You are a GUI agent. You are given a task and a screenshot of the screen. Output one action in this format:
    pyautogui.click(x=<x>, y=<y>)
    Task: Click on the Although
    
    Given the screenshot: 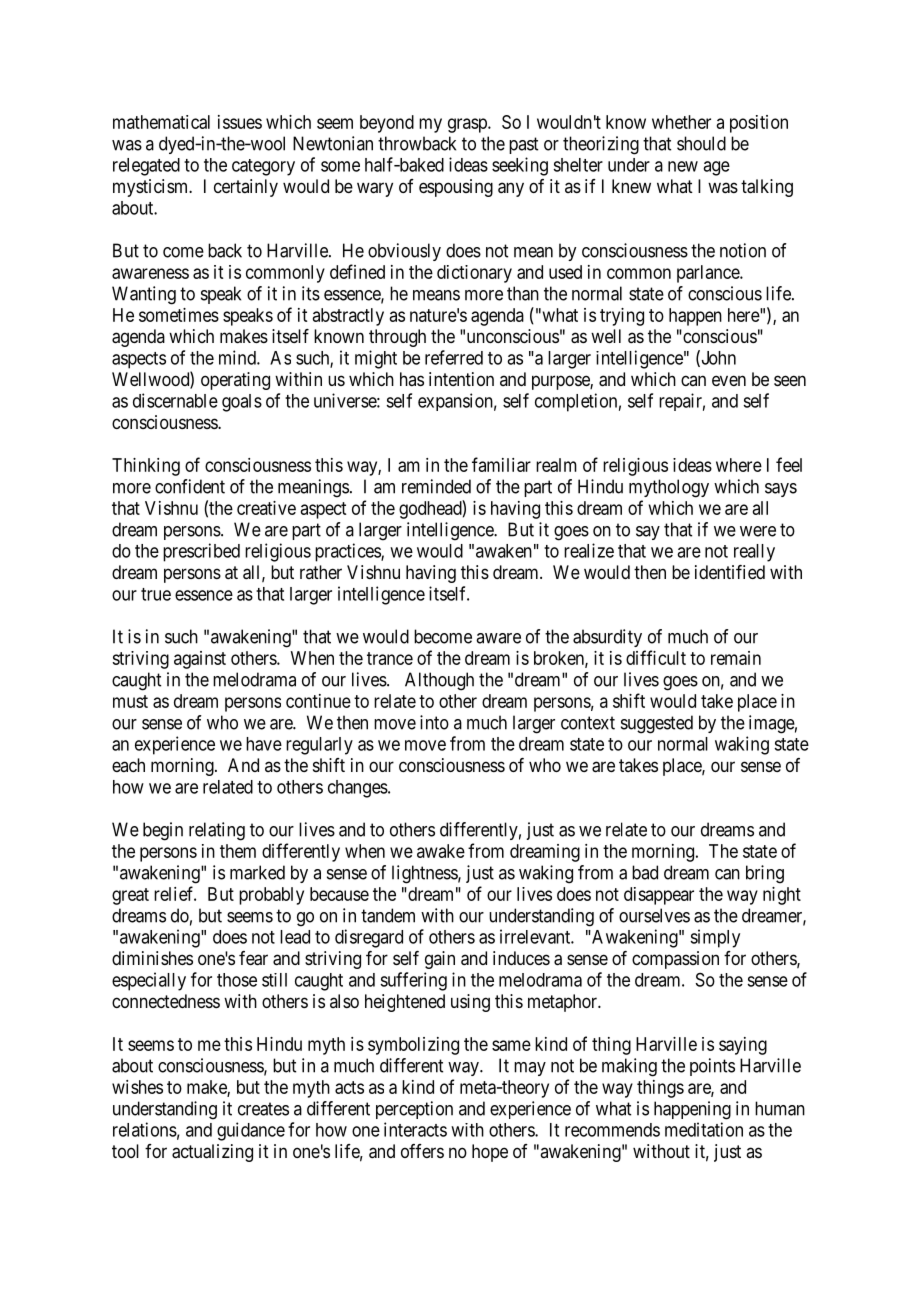 What is the action you would take?
    pyautogui.click(x=439, y=681)
